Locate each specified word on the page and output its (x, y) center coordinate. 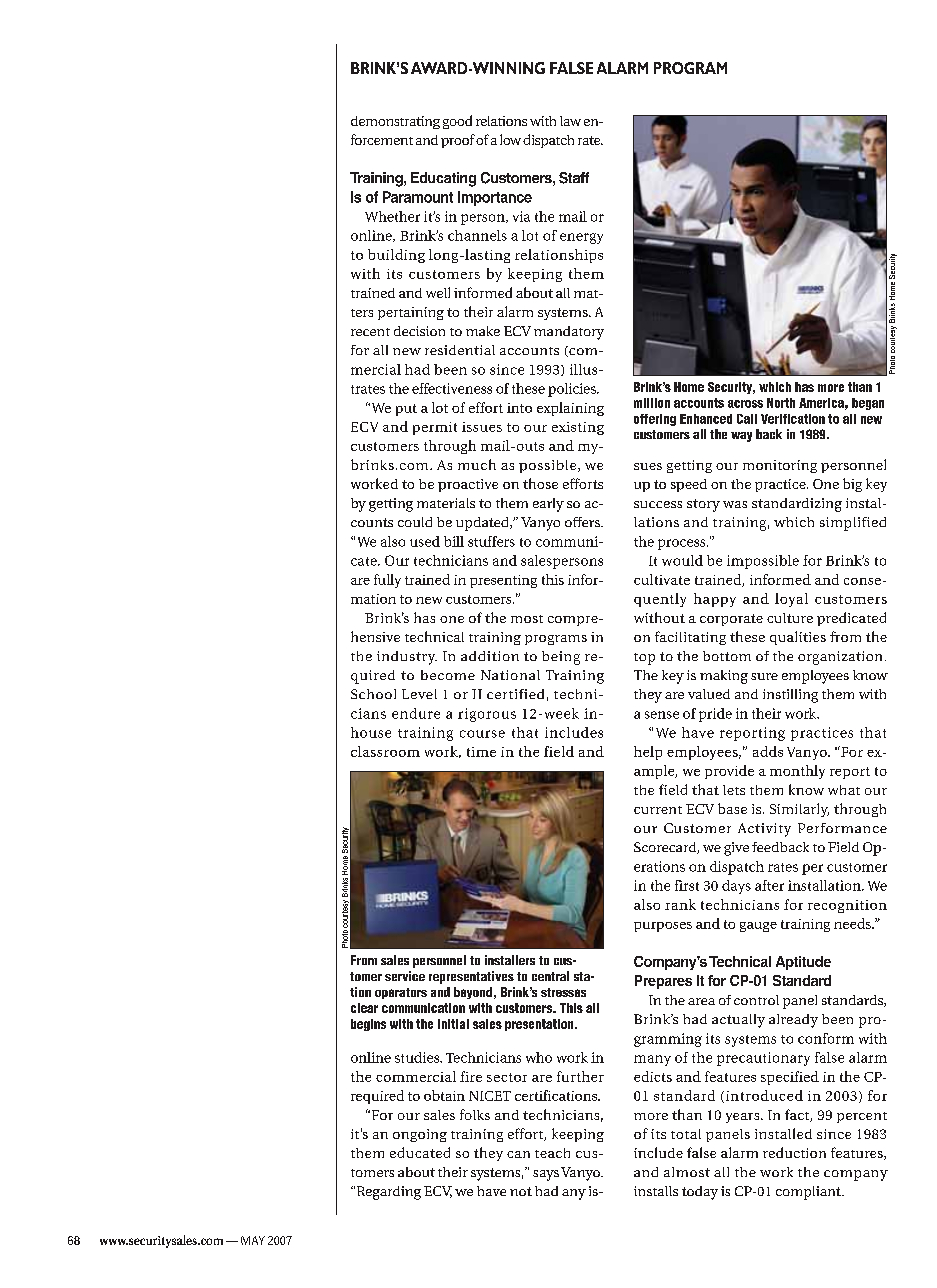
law (570, 121)
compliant (809, 1193)
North (781, 403)
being (561, 658)
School (373, 694)
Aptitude (803, 963)
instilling (790, 696)
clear (364, 1008)
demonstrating (395, 122)
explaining (570, 409)
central (550, 976)
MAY (253, 1240)
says (546, 1175)
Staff (574, 178)
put (406, 410)
